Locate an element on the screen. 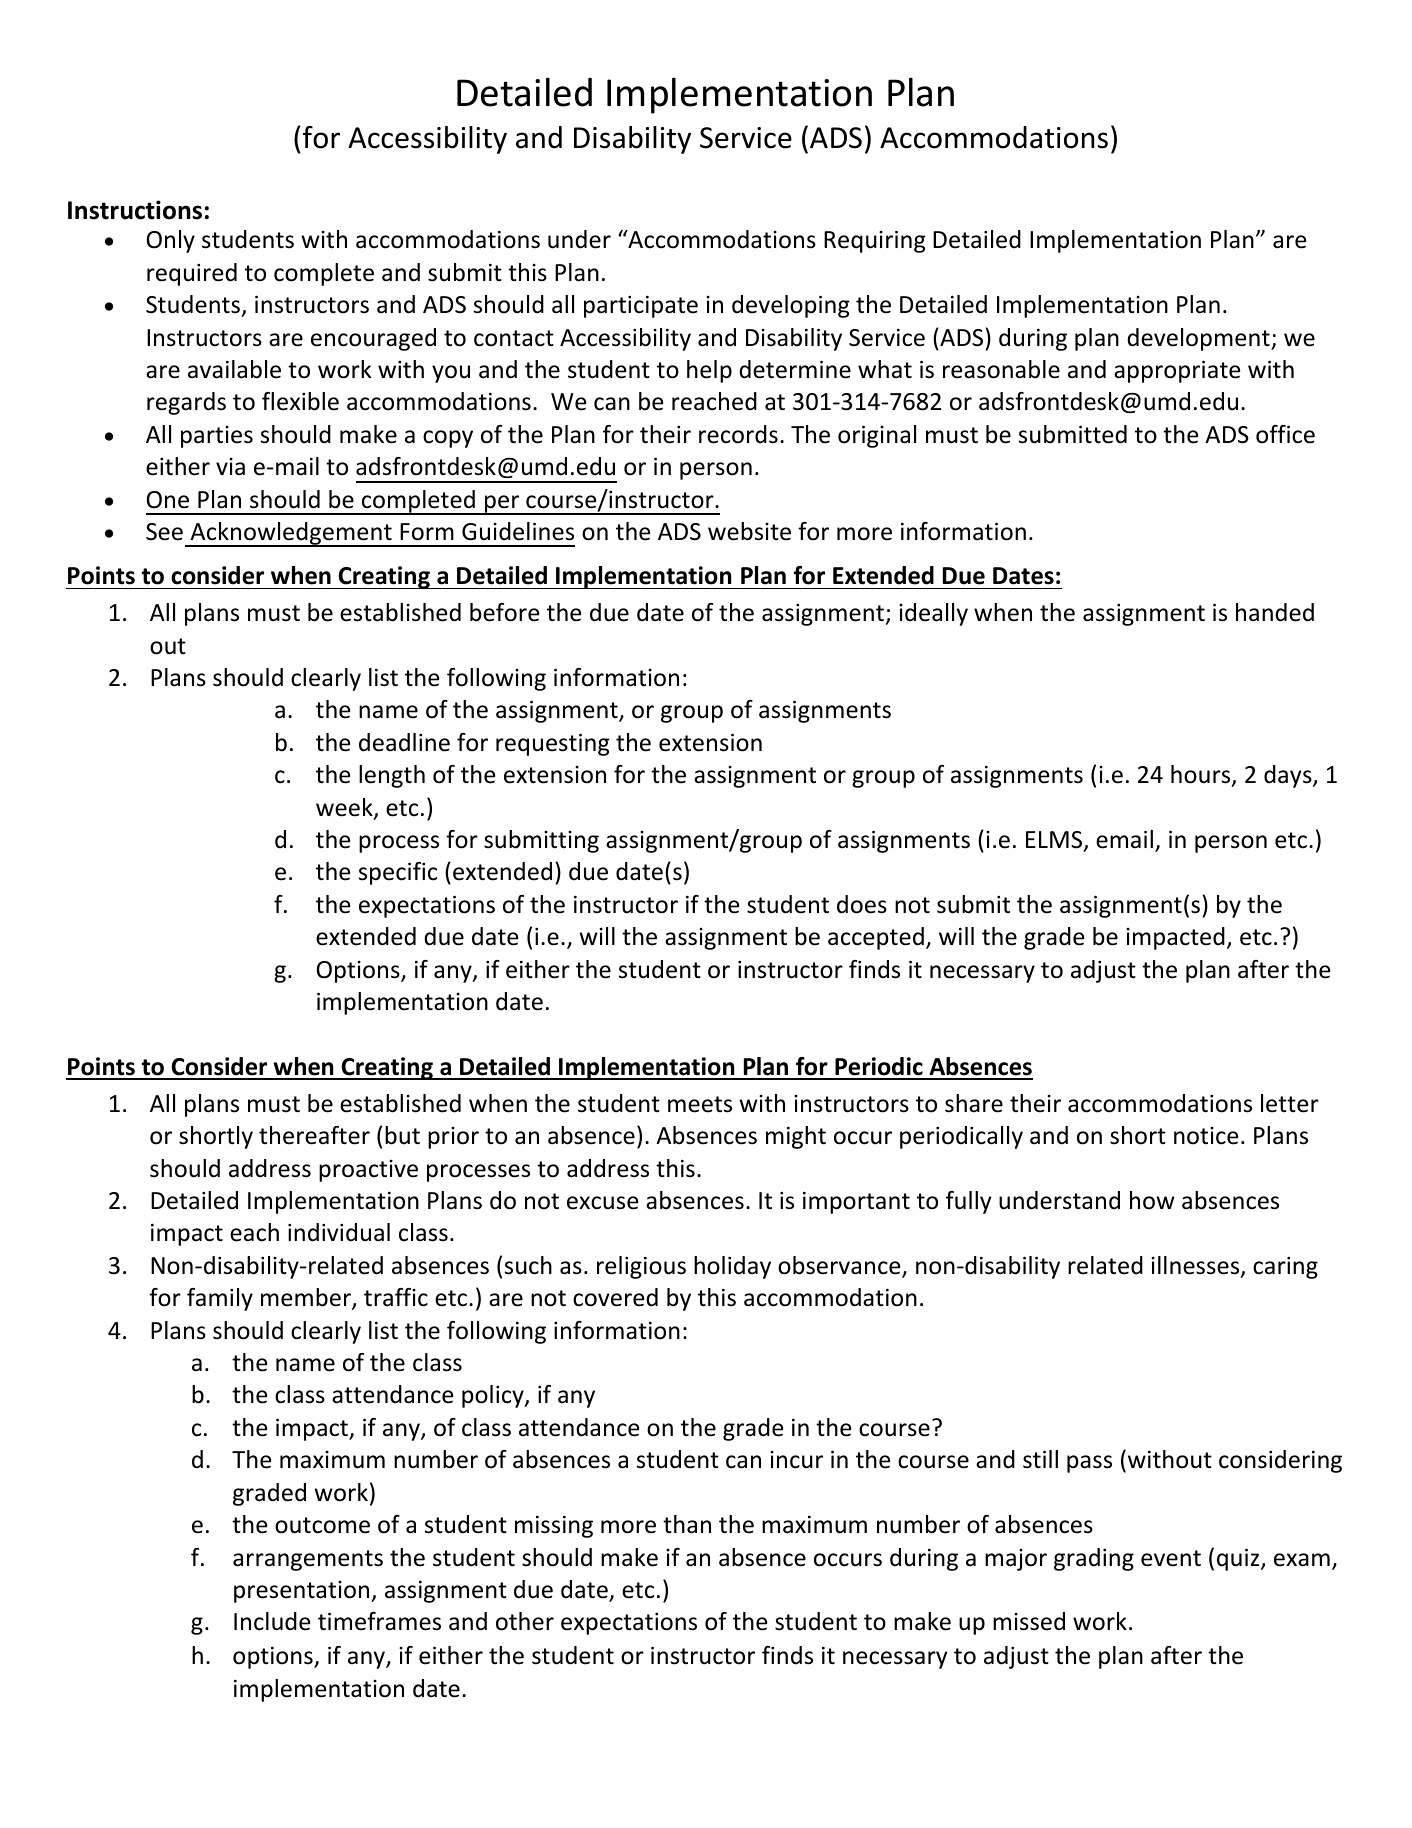  development is located at coordinates (1199, 339).
